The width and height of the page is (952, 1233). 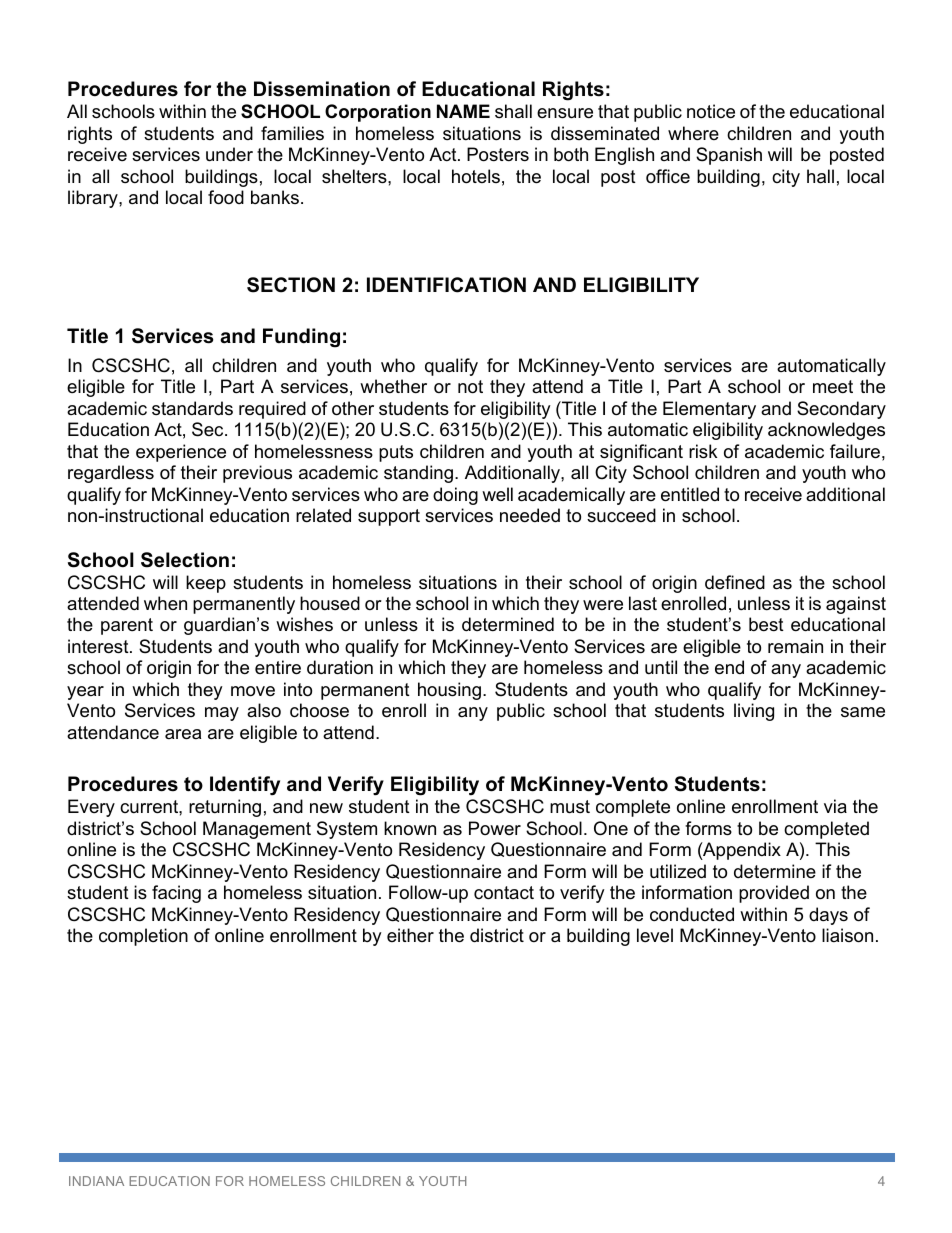 What do you see at coordinates (96, 1181) in the page?
I see `INDIANA` at bounding box center [96, 1181].
